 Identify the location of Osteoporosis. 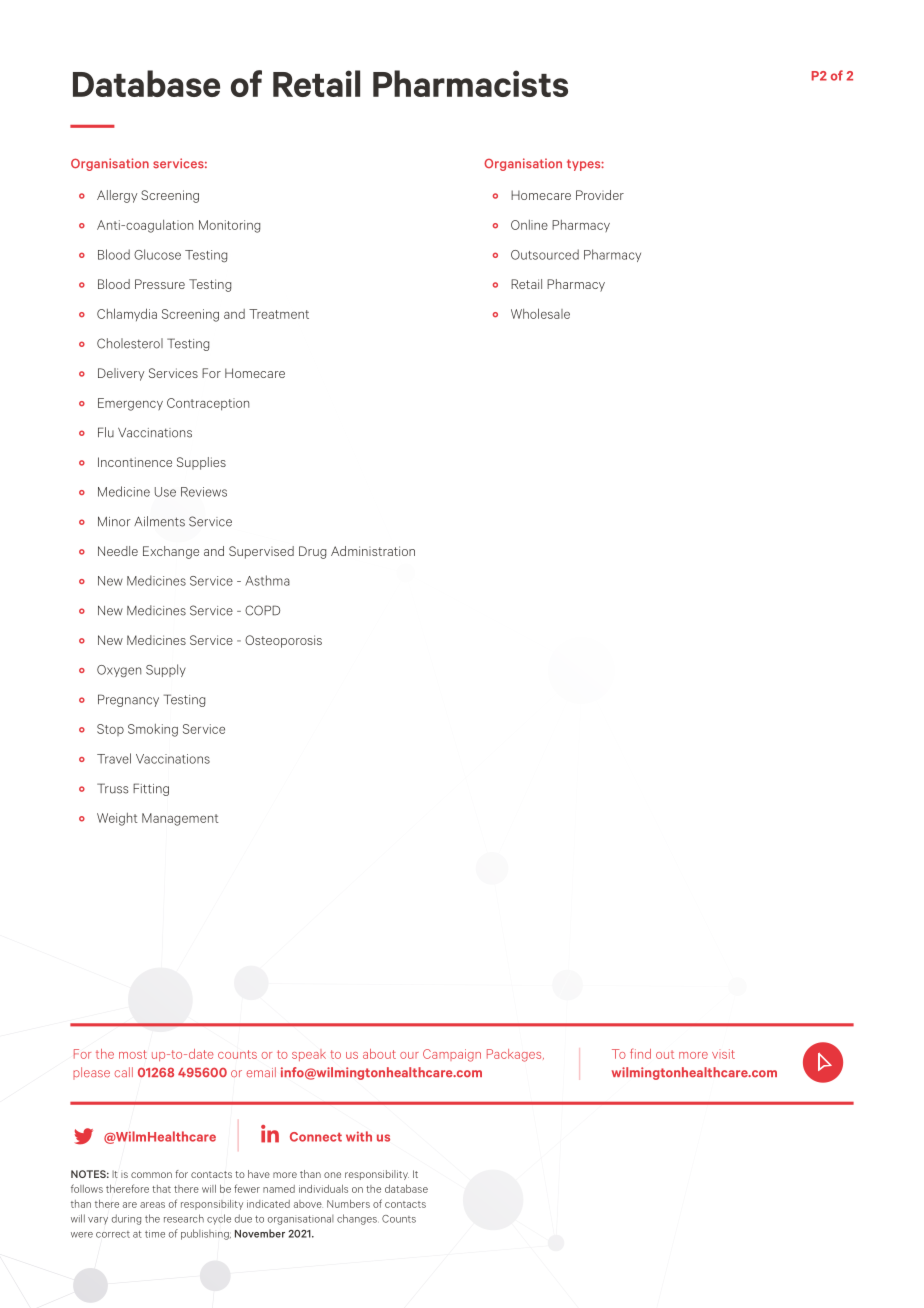
(283, 641).
